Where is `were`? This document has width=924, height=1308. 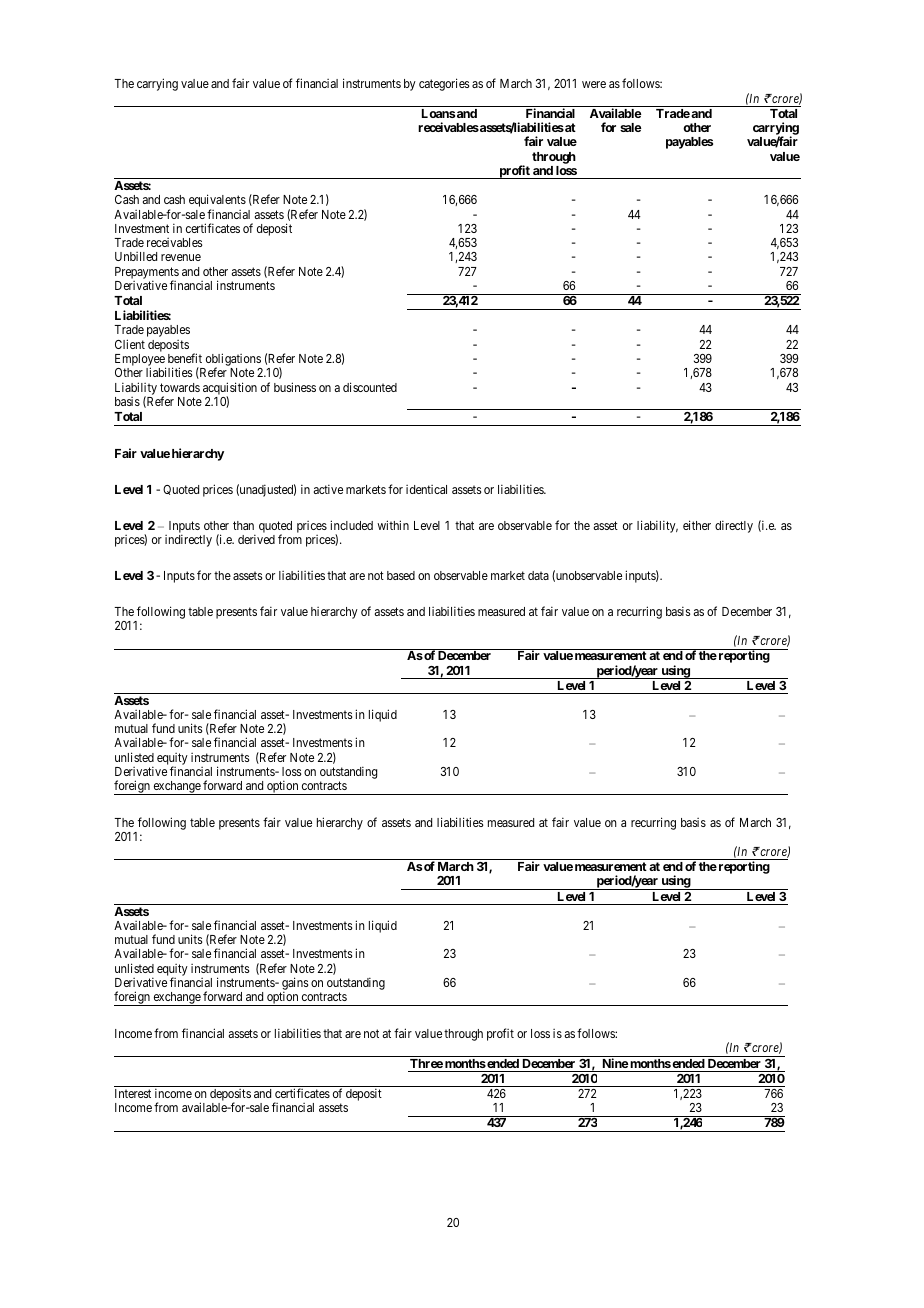
were is located at coordinates (594, 84).
